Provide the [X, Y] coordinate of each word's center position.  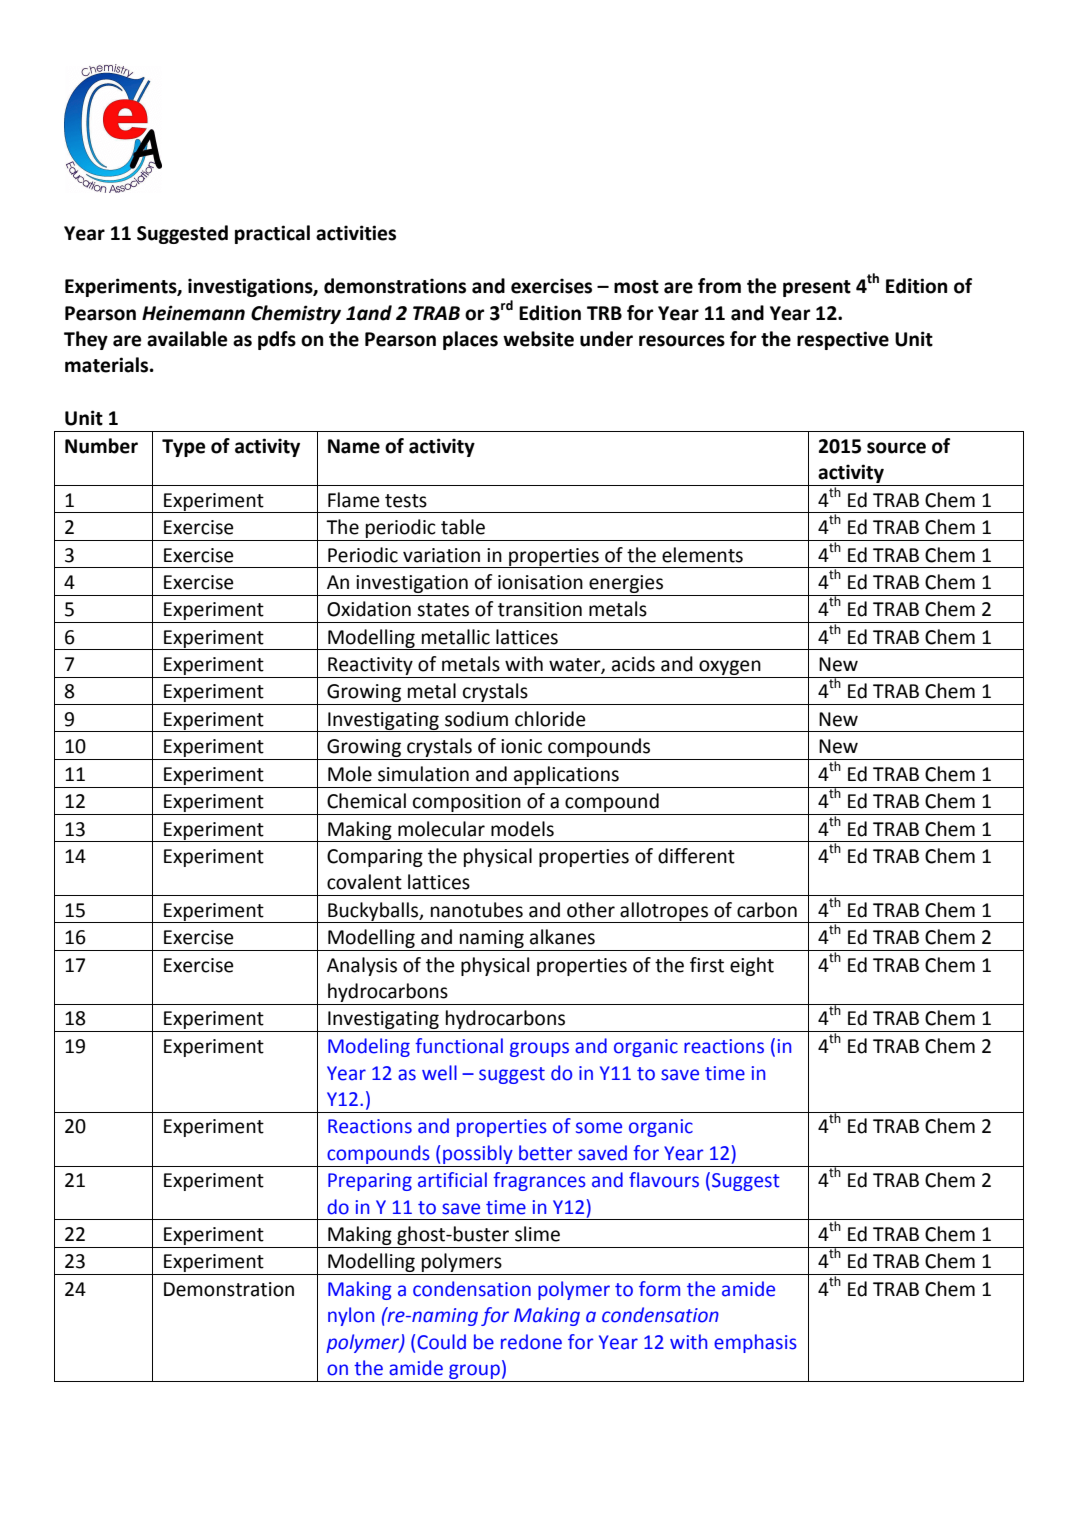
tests [406, 501]
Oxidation [369, 609]
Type [184, 448]
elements [702, 555]
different [696, 856]
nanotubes [477, 910]
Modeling [369, 1047]
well [439, 1073]
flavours [664, 1180]
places [470, 340]
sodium [476, 719]
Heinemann [193, 313]
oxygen [730, 667]
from [719, 286]
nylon [351, 1316]
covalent [364, 882]
